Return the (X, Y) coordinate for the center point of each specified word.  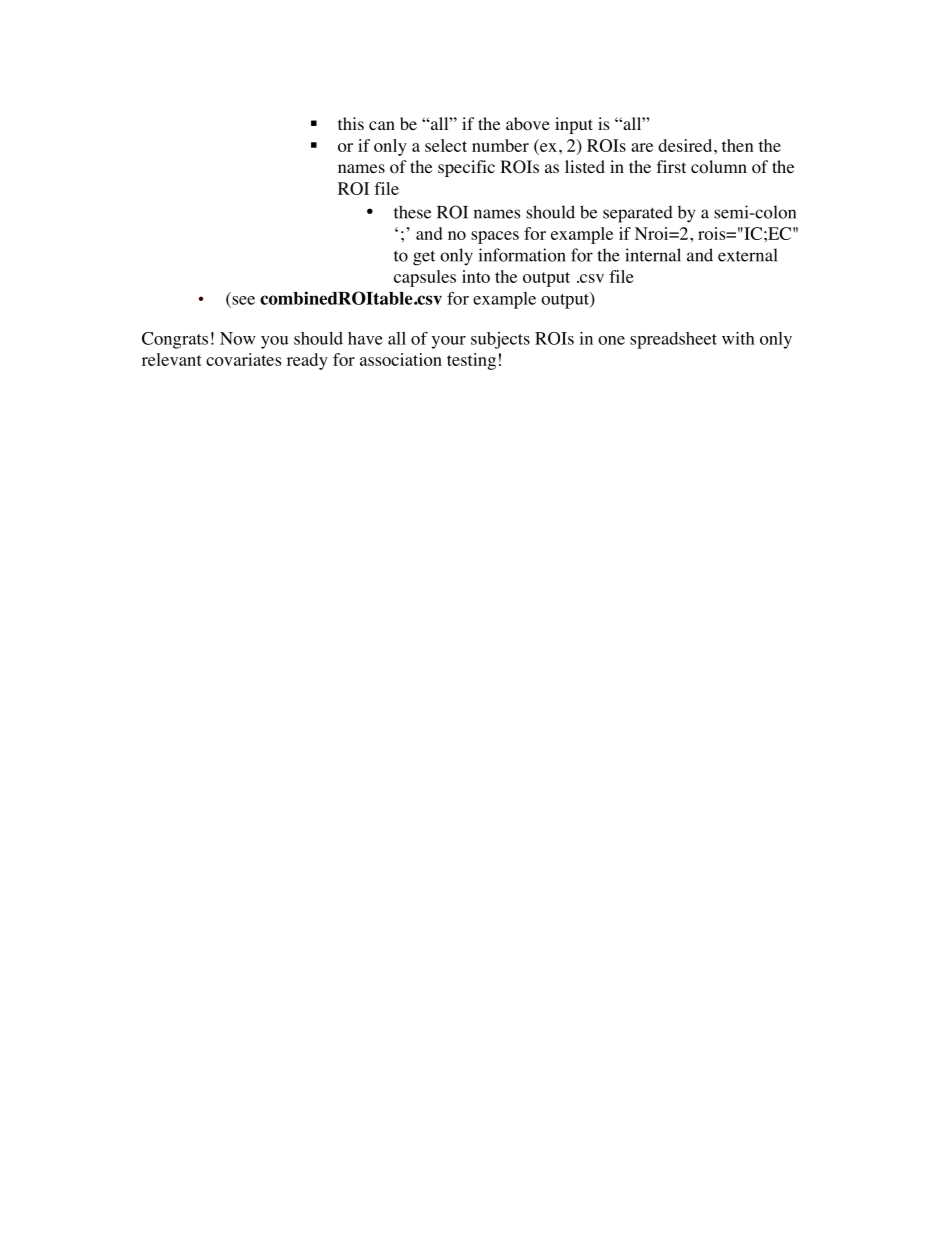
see (243, 300)
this (351, 123)
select (446, 145)
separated (638, 214)
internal (653, 255)
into (476, 276)
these (412, 212)
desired (686, 145)
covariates (244, 359)
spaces (495, 237)
